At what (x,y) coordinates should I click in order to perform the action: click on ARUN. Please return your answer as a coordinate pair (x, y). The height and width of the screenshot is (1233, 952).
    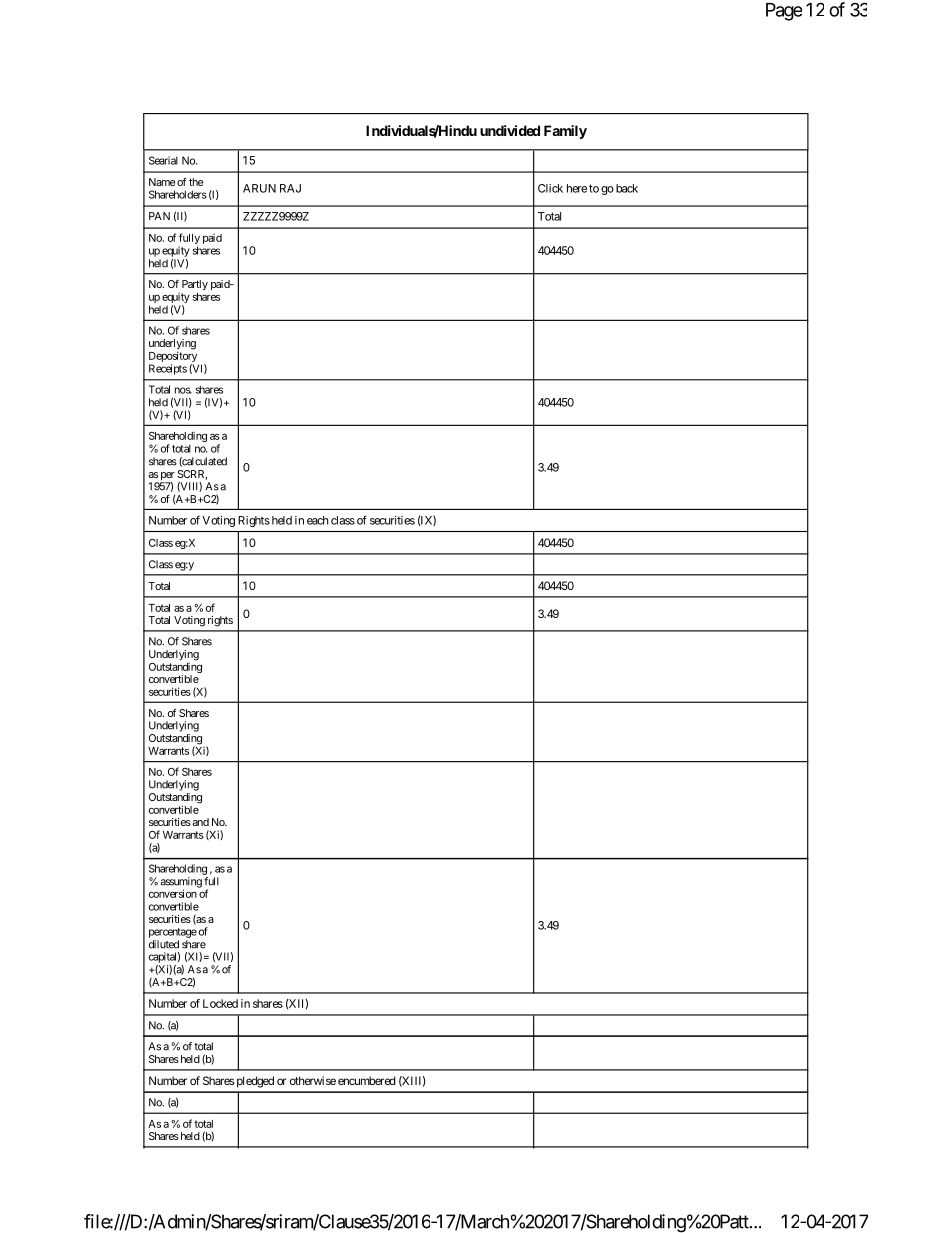
    Looking at the image, I should click on (259, 188).
